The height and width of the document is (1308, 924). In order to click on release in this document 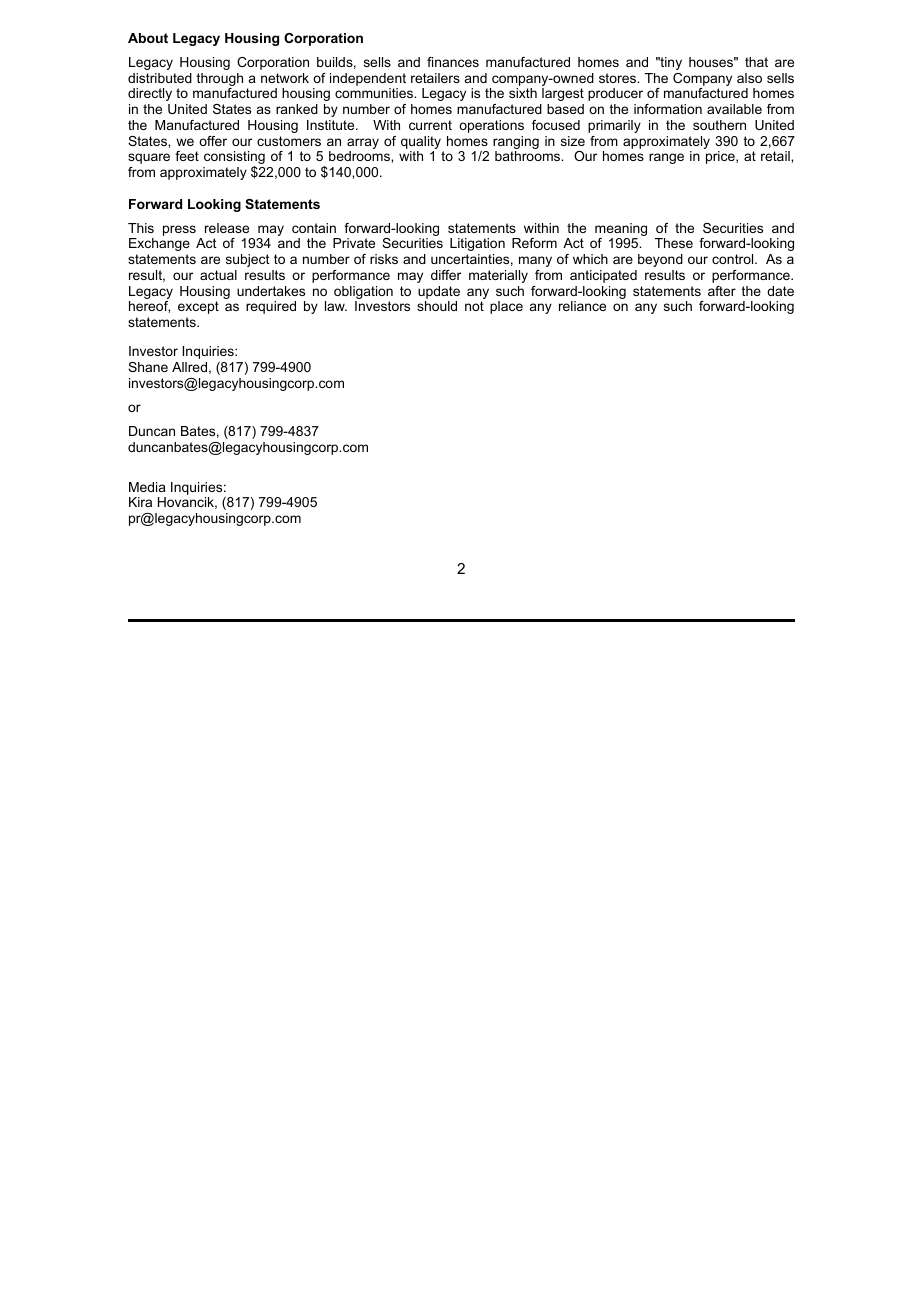, I will do `click(227, 228)`.
